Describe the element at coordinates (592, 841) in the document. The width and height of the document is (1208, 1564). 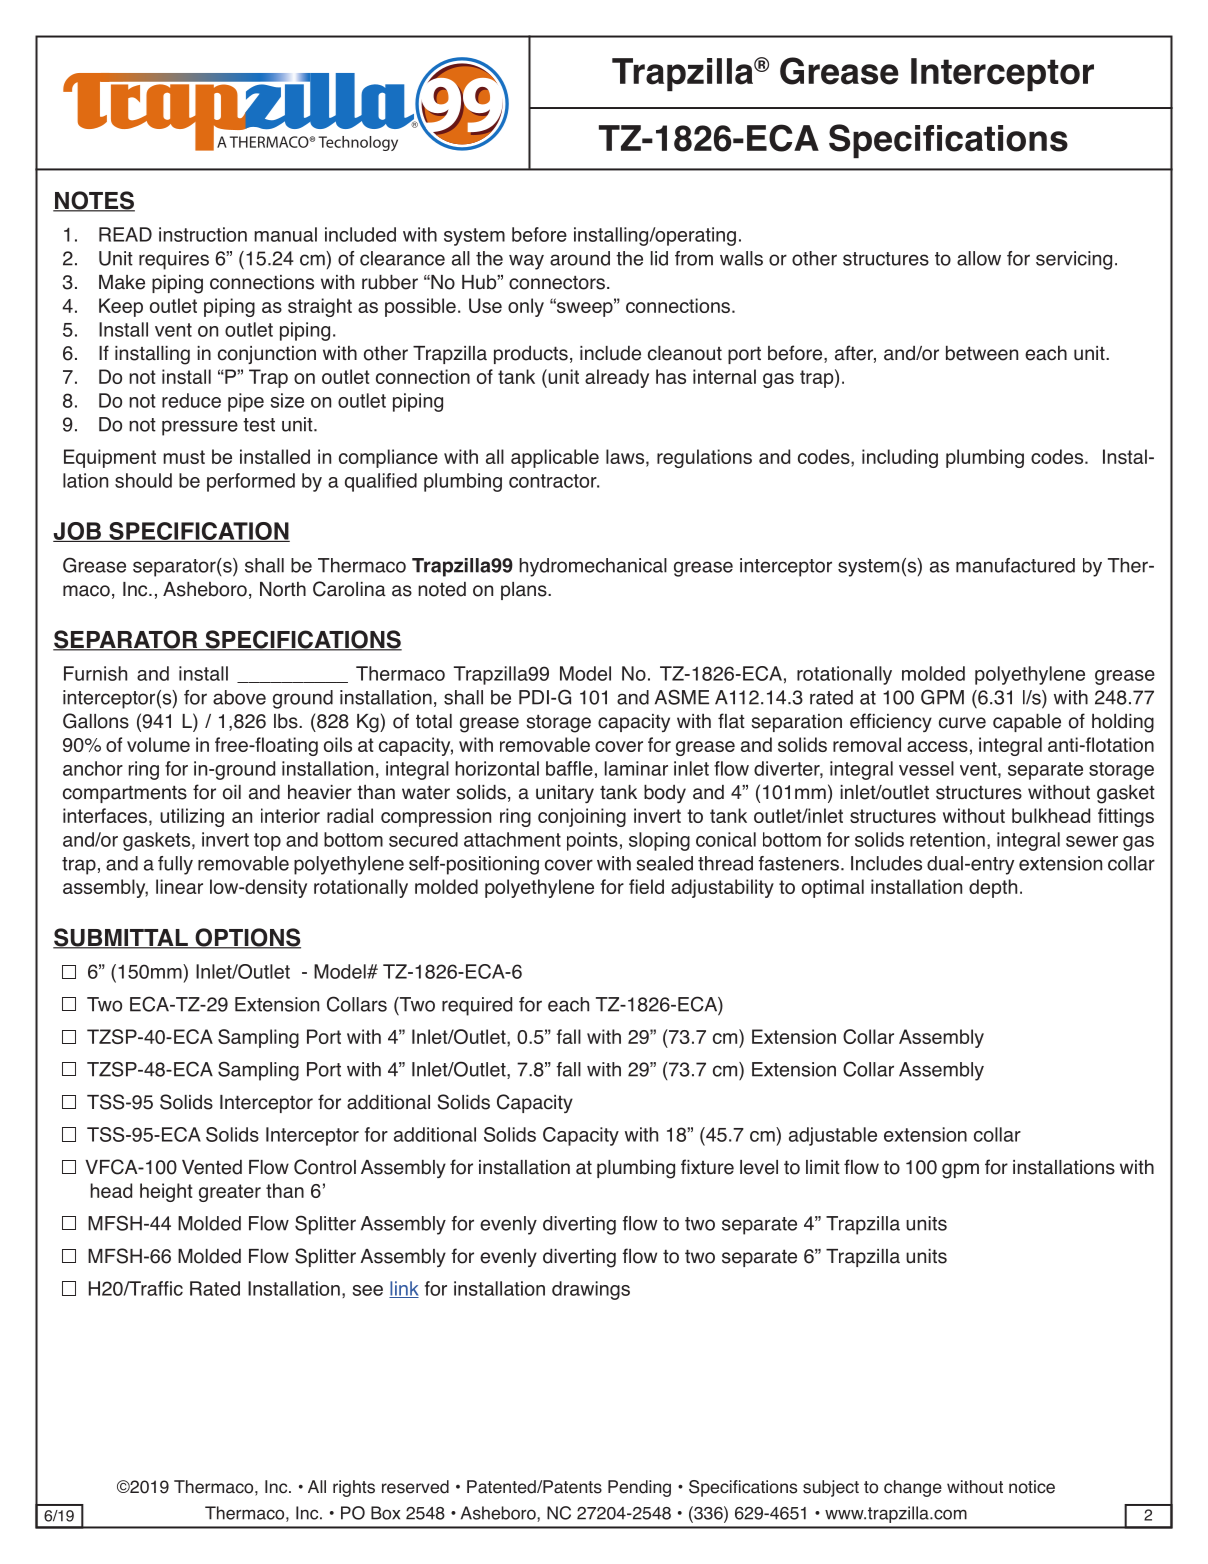
I see `points` at that location.
